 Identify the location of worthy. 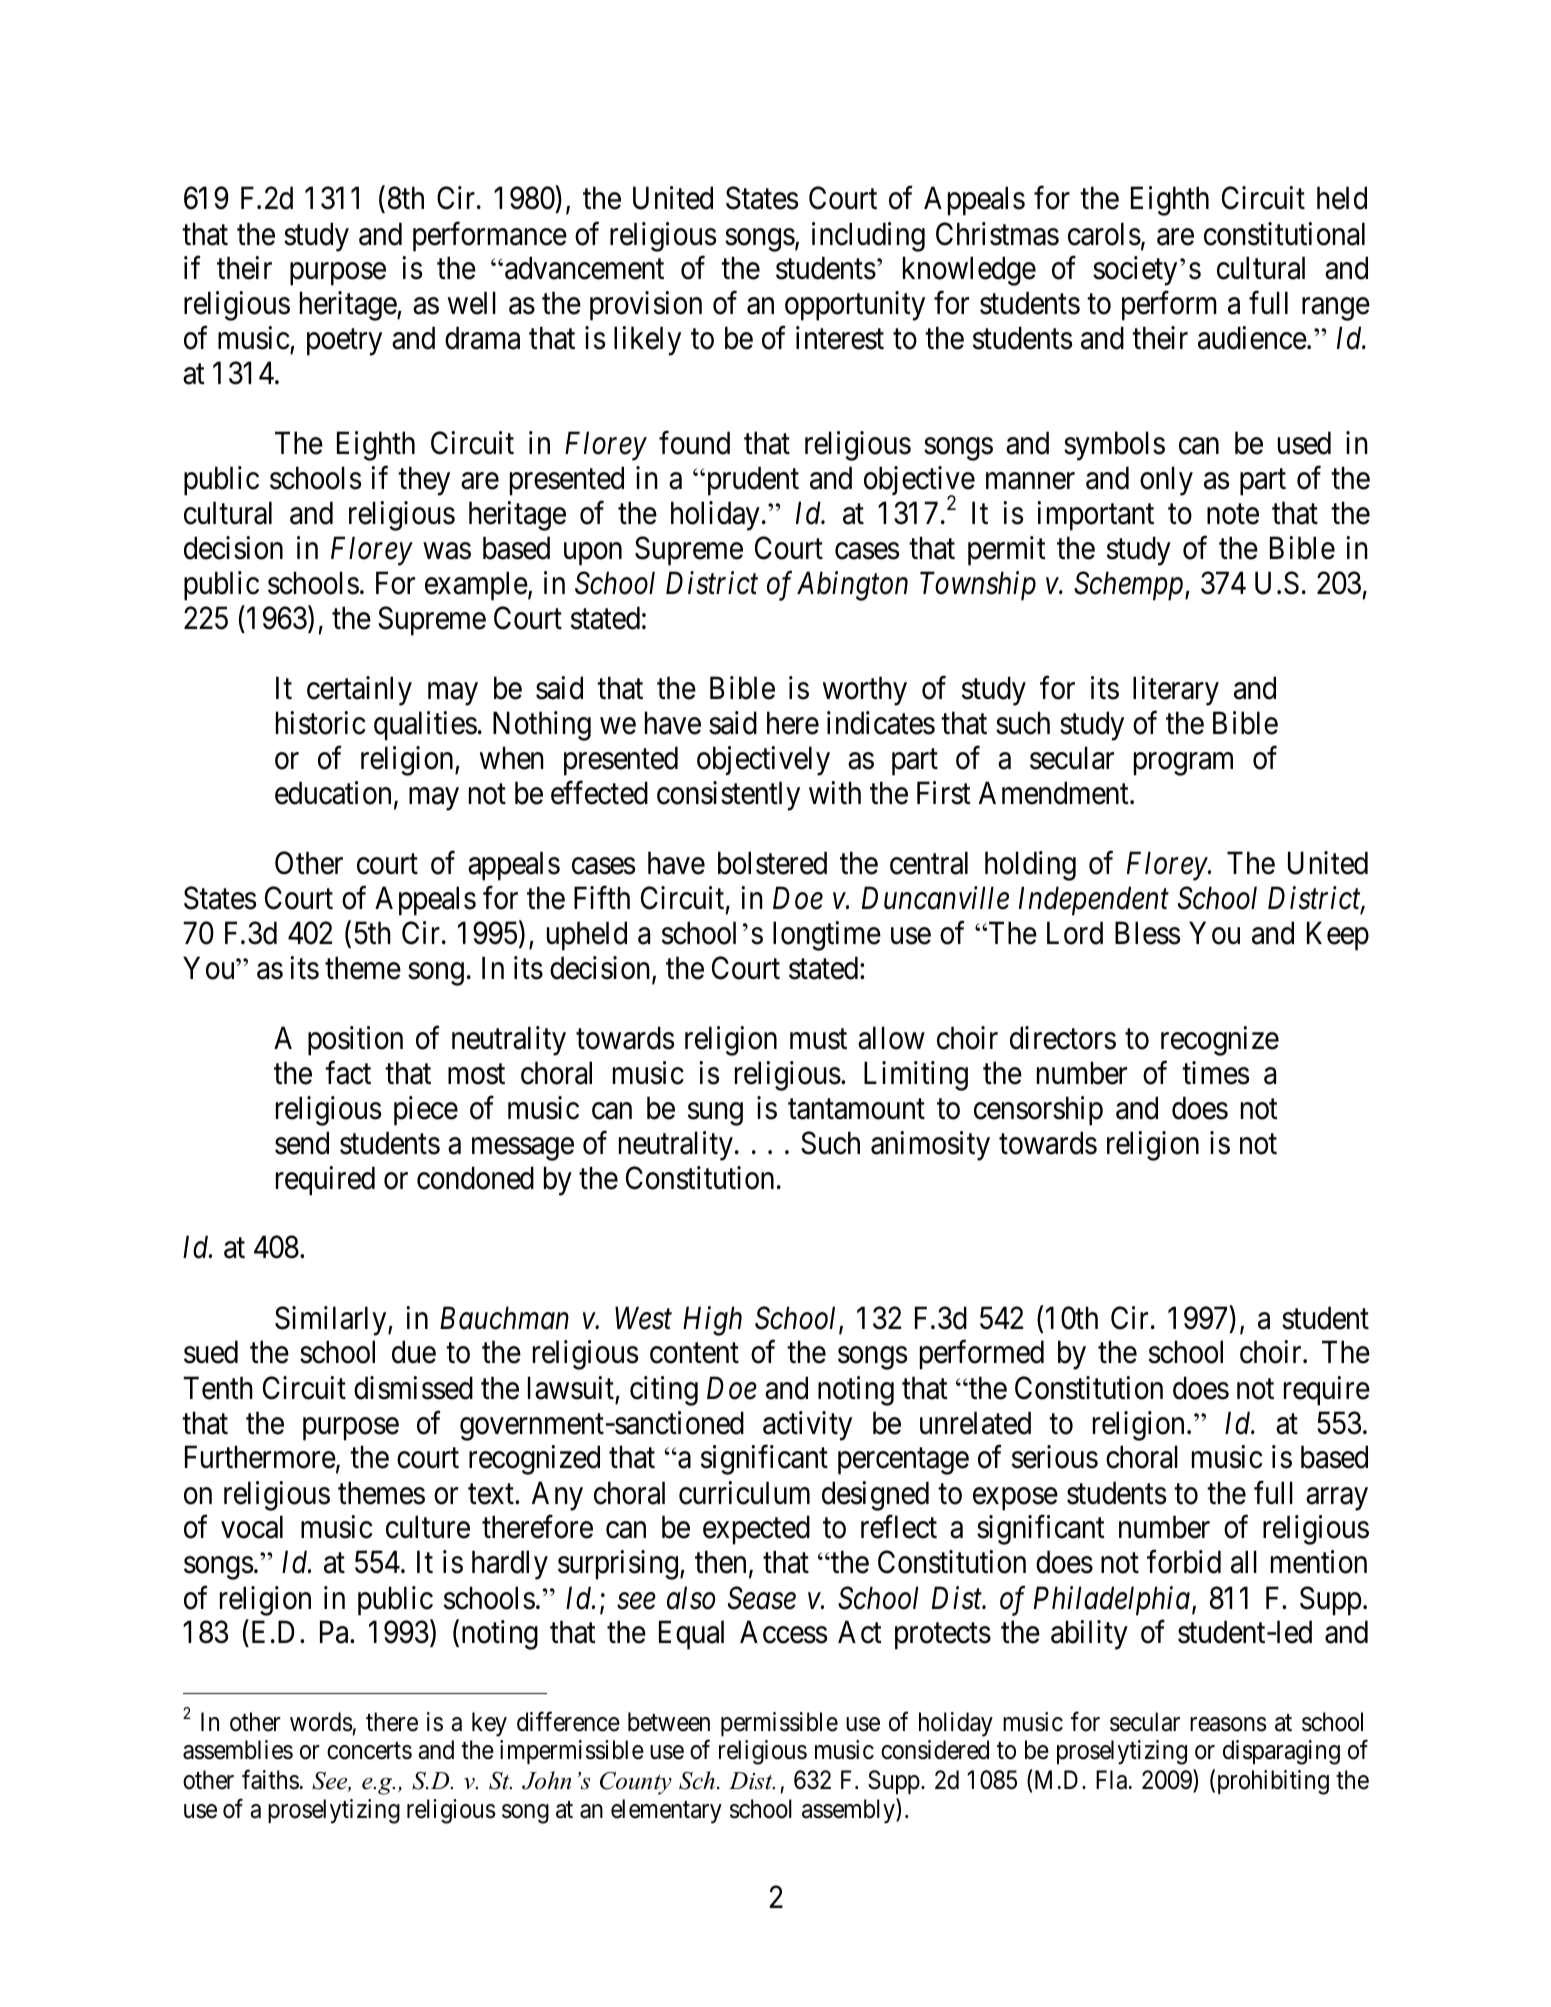
(865, 691).
